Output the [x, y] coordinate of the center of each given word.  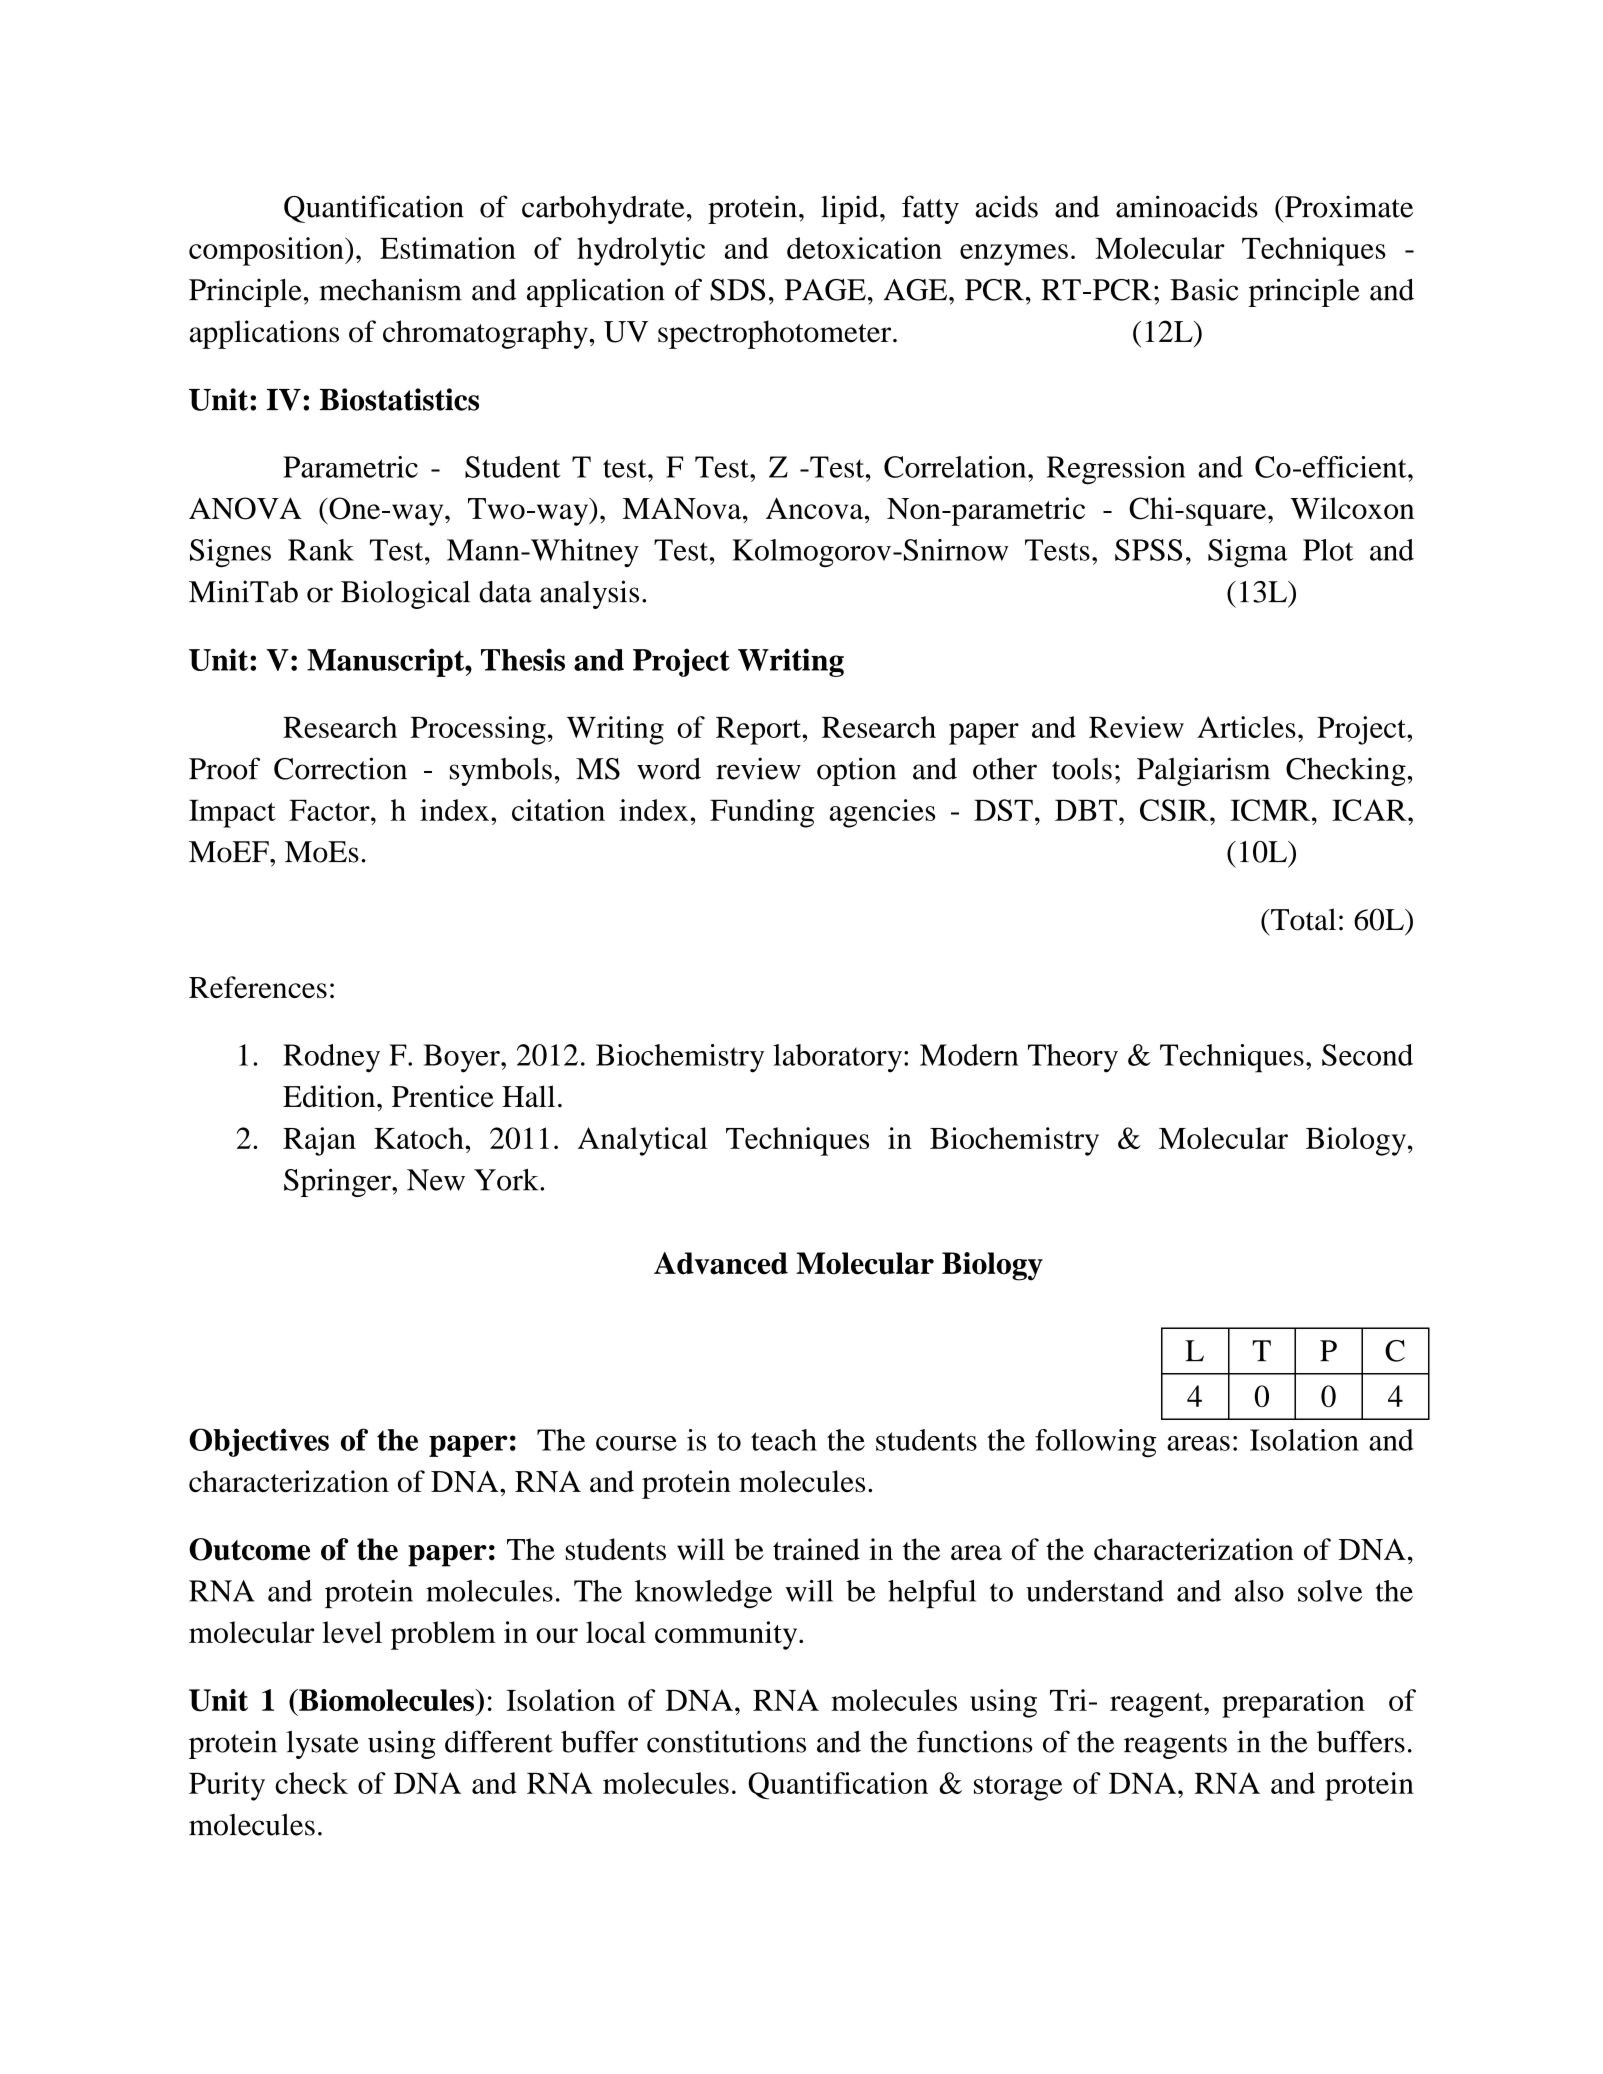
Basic [1204, 289]
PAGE [825, 290]
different [499, 1741]
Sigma [1247, 553]
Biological [405, 594]
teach [784, 1440]
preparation [1293, 1703]
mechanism [390, 289]
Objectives [259, 1442]
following [1095, 1443]
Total [1302, 919]
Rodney [331, 1058]
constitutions [726, 1741]
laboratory [837, 1058]
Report [759, 731]
